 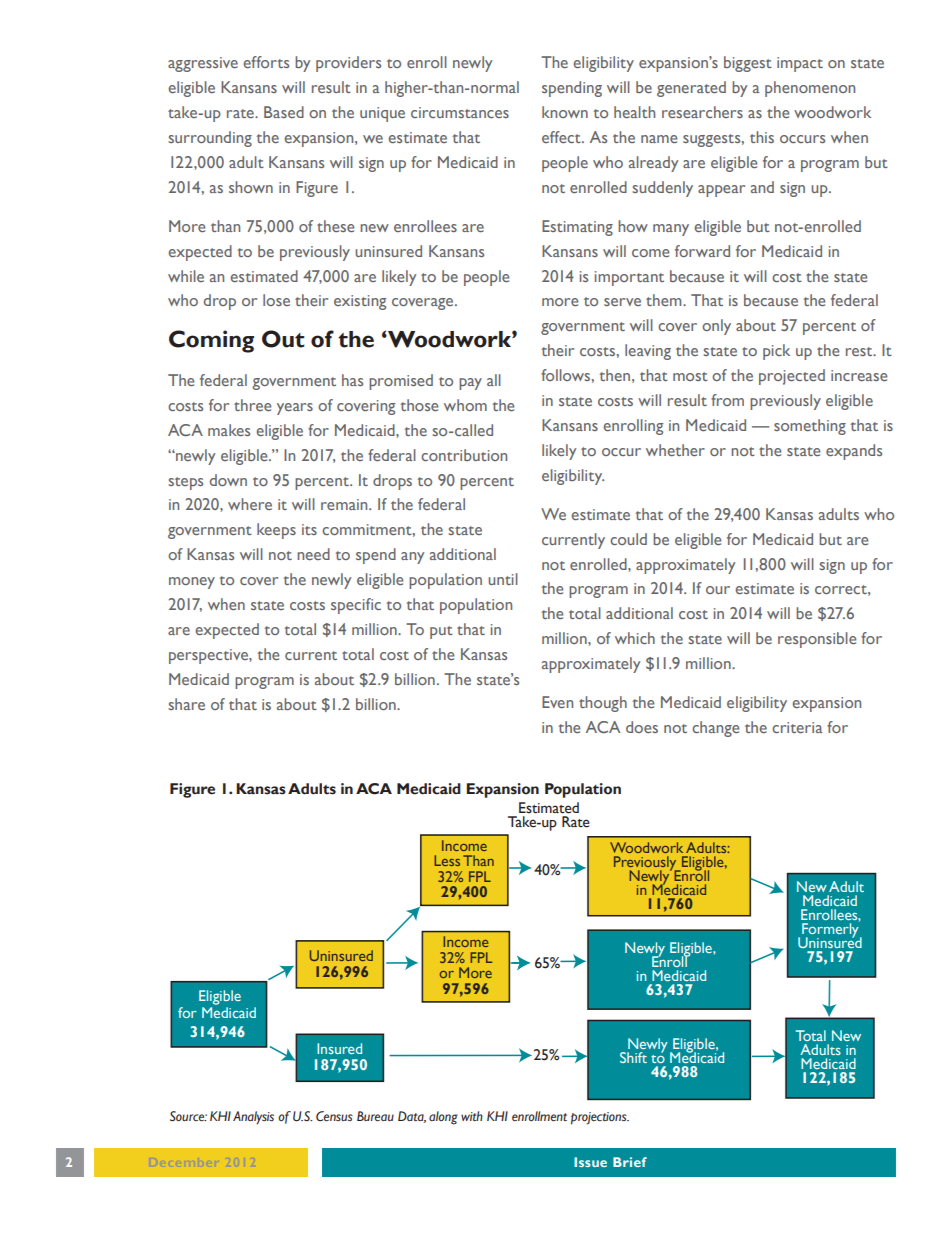 What do you see at coordinates (797, 727) in the page?
I see `criteria` at bounding box center [797, 727].
